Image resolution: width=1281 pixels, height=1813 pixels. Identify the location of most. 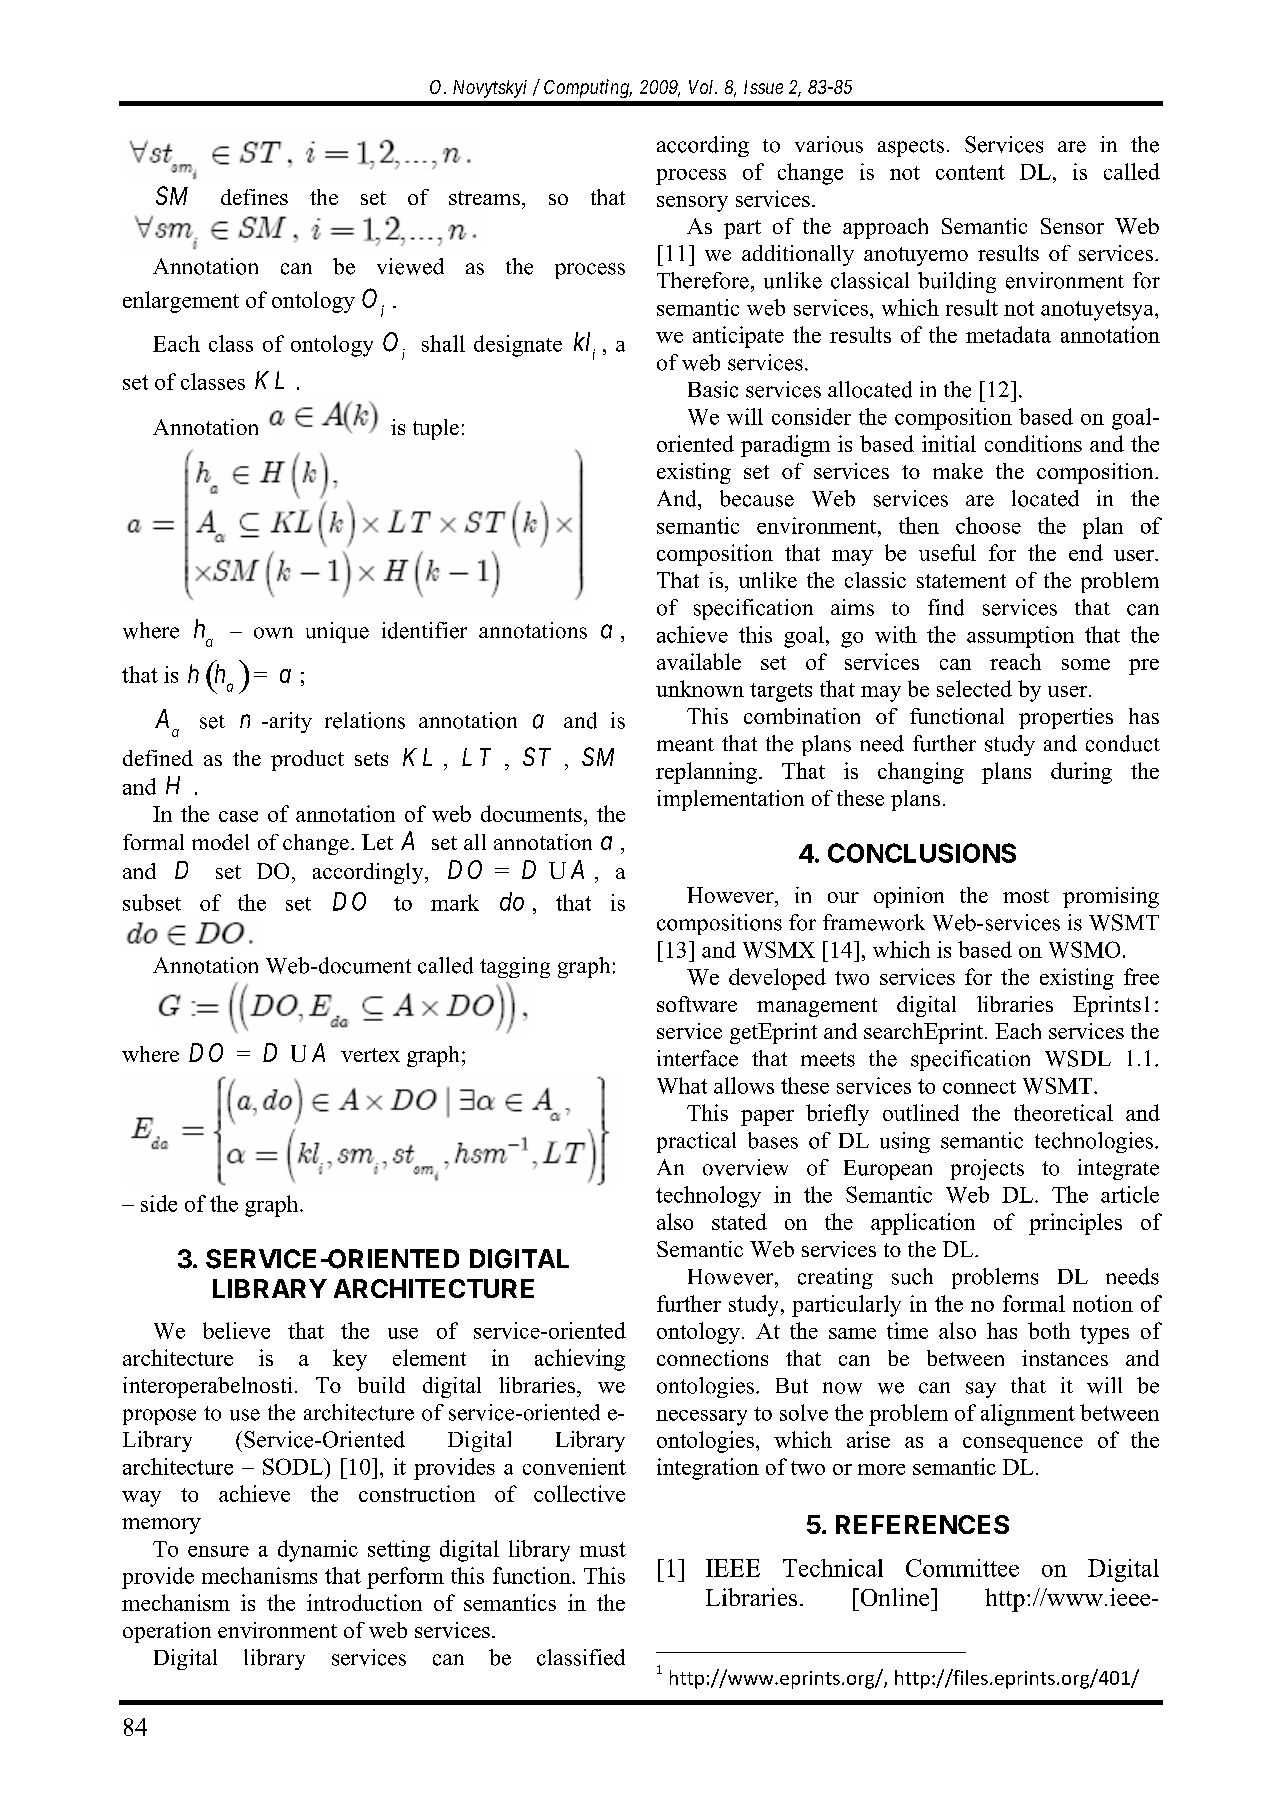
(1026, 896).
